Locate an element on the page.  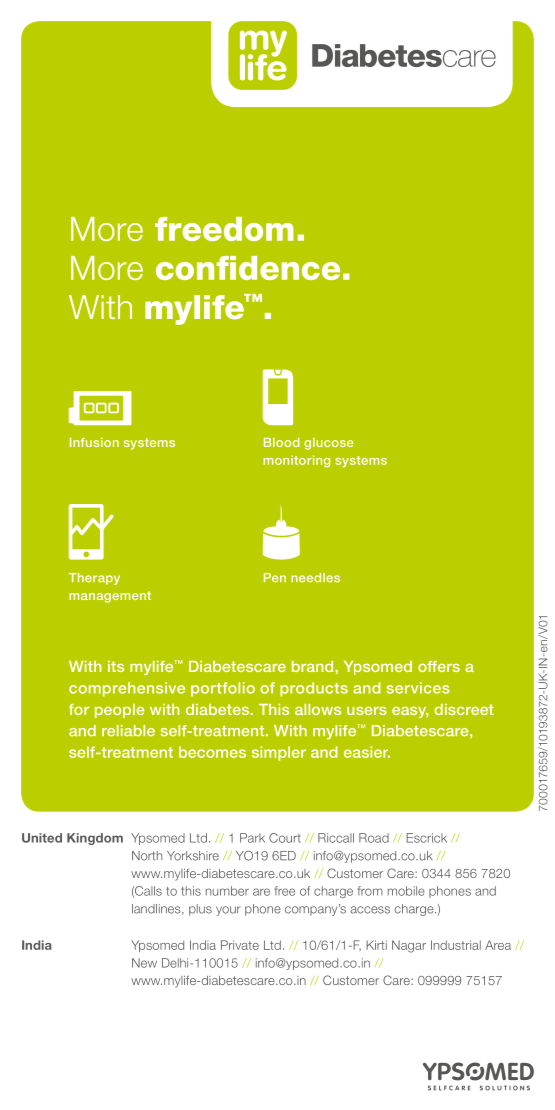
allows is located at coordinates (318, 709).
